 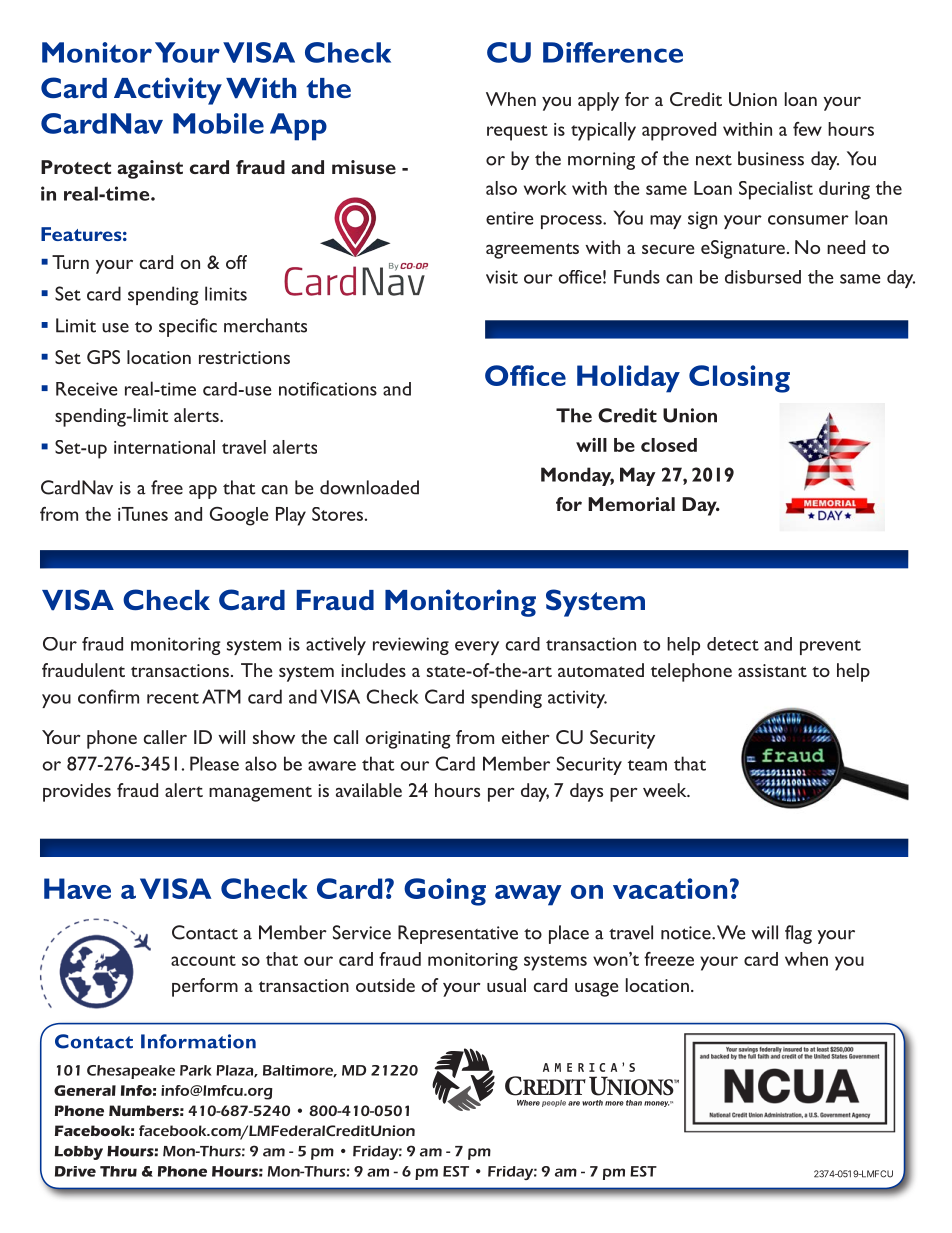 I want to click on Going, so click(x=445, y=892).
